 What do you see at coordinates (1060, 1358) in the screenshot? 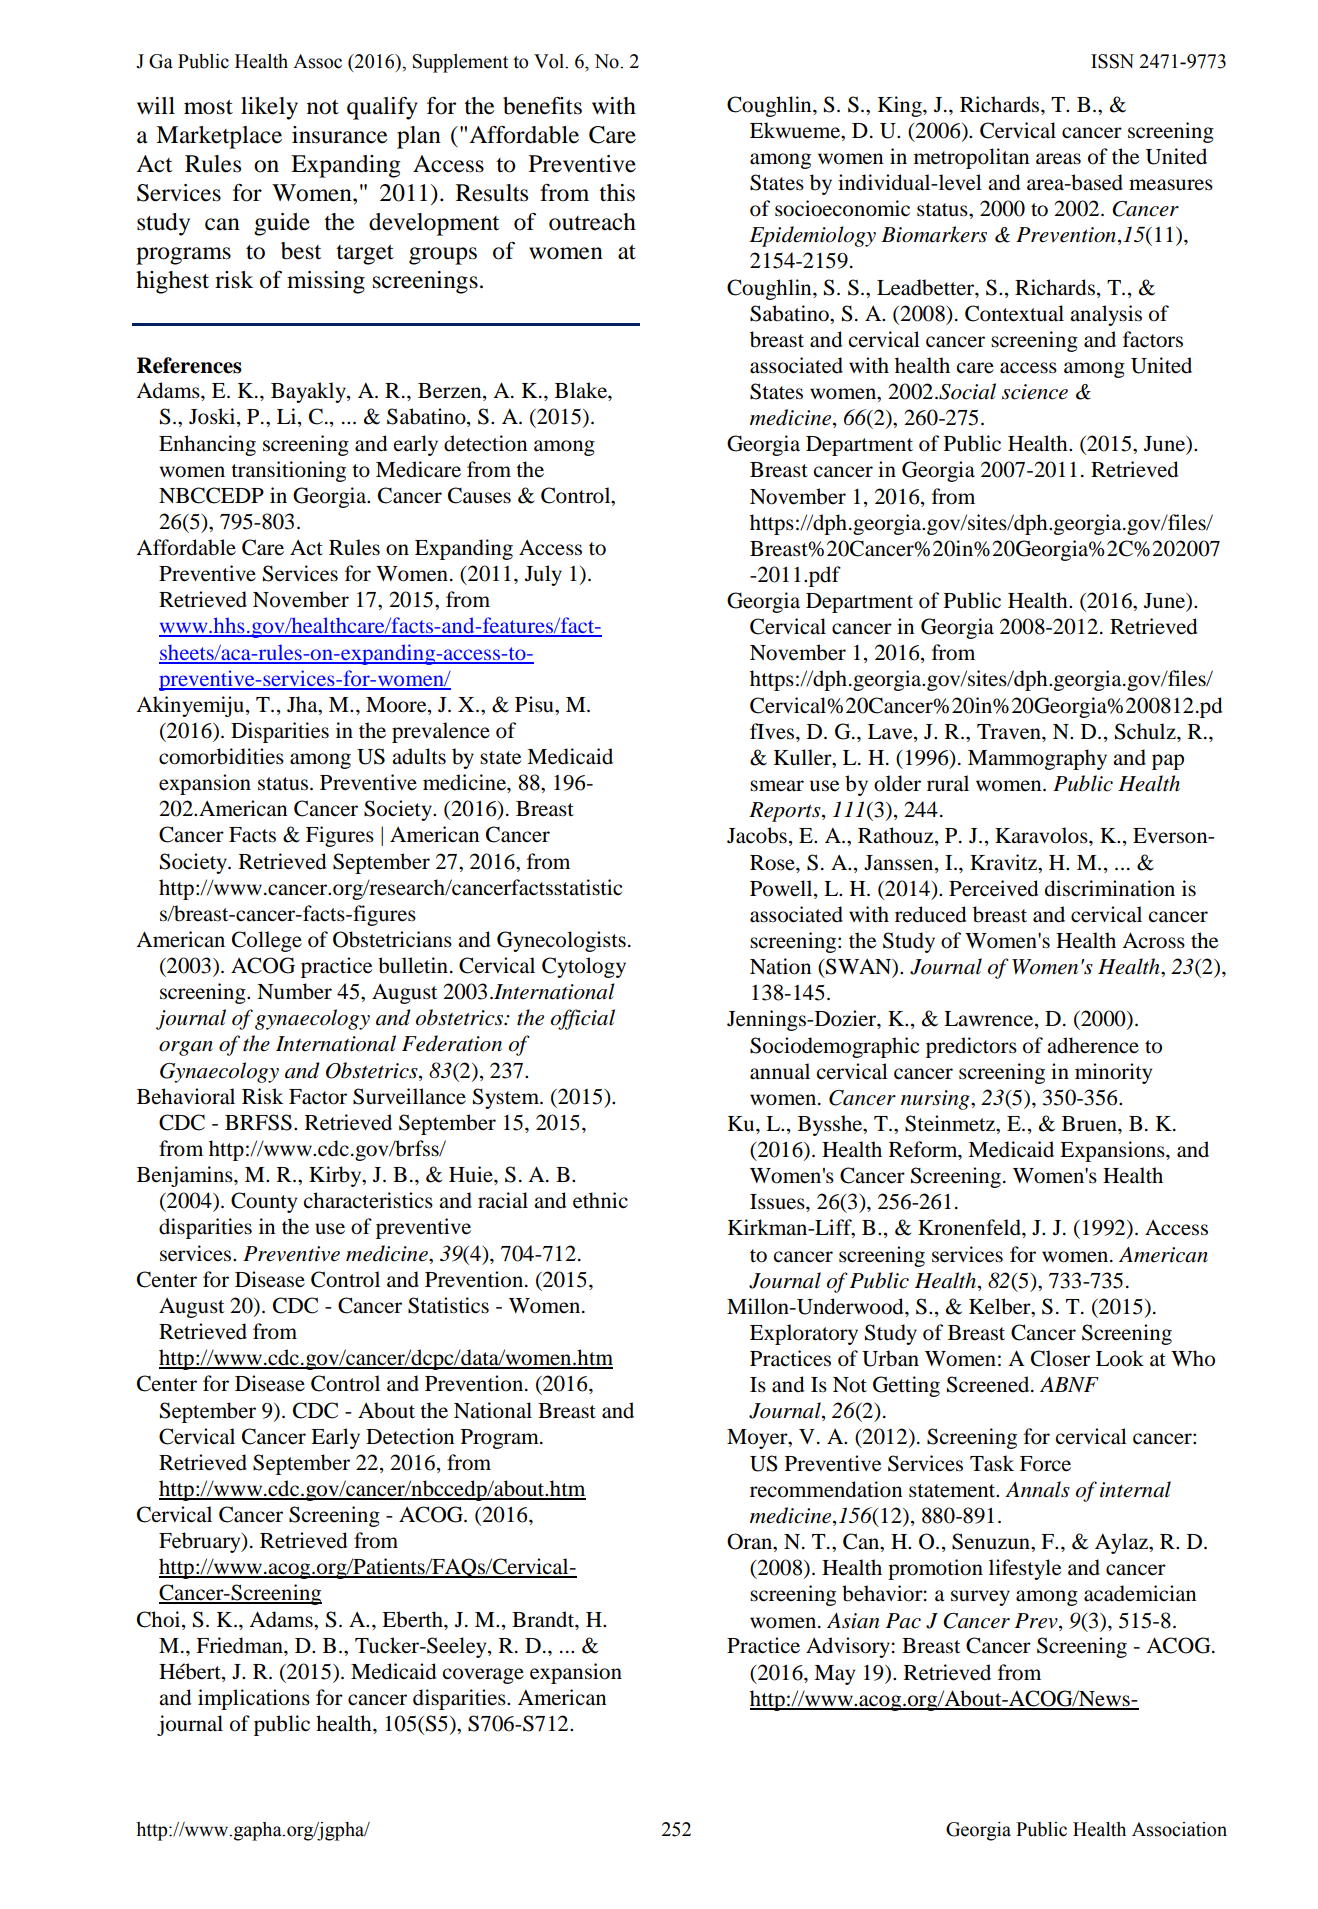
I see `Closer` at bounding box center [1060, 1358].
